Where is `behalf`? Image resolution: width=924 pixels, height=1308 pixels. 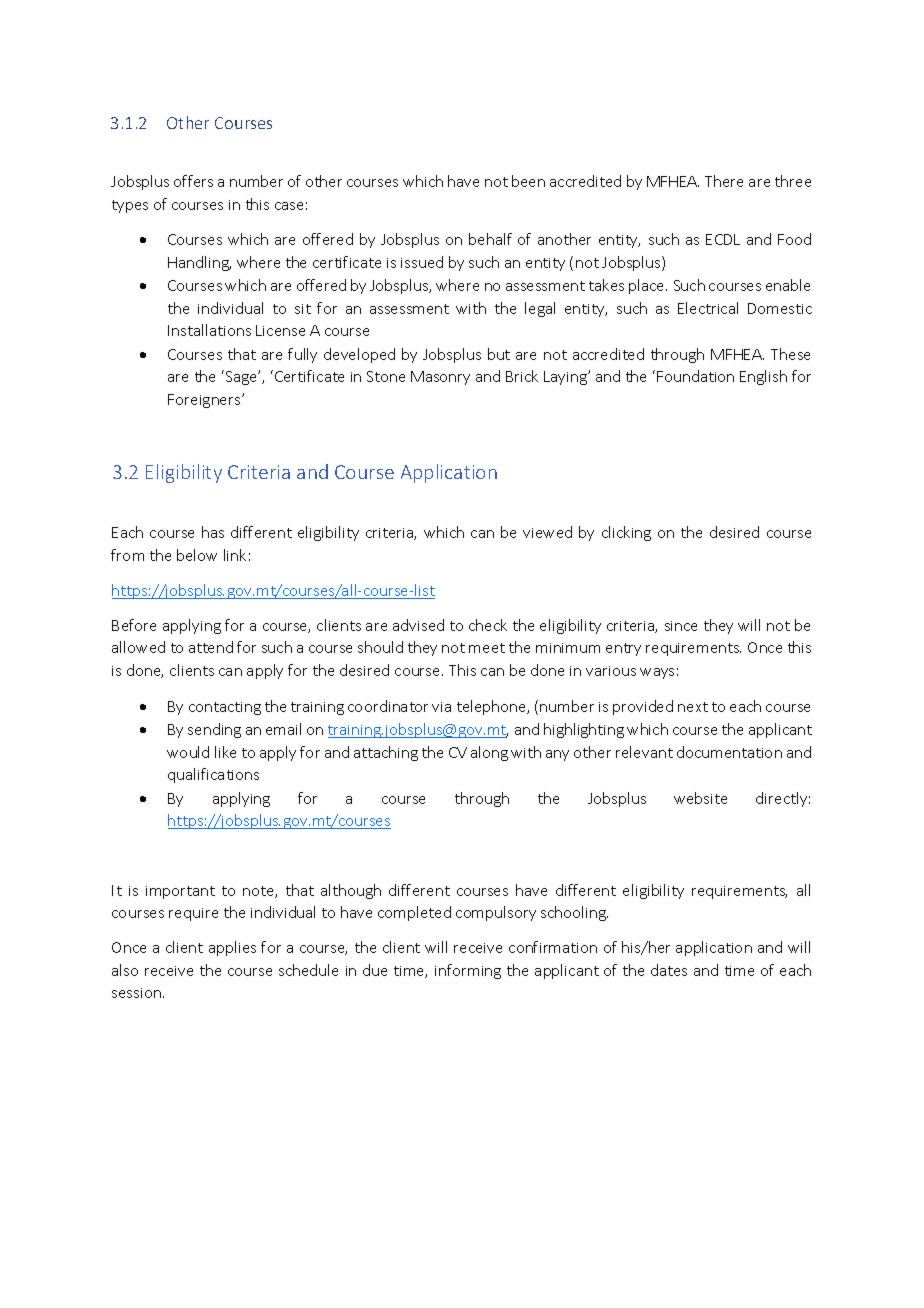
behalf is located at coordinates (490, 239).
